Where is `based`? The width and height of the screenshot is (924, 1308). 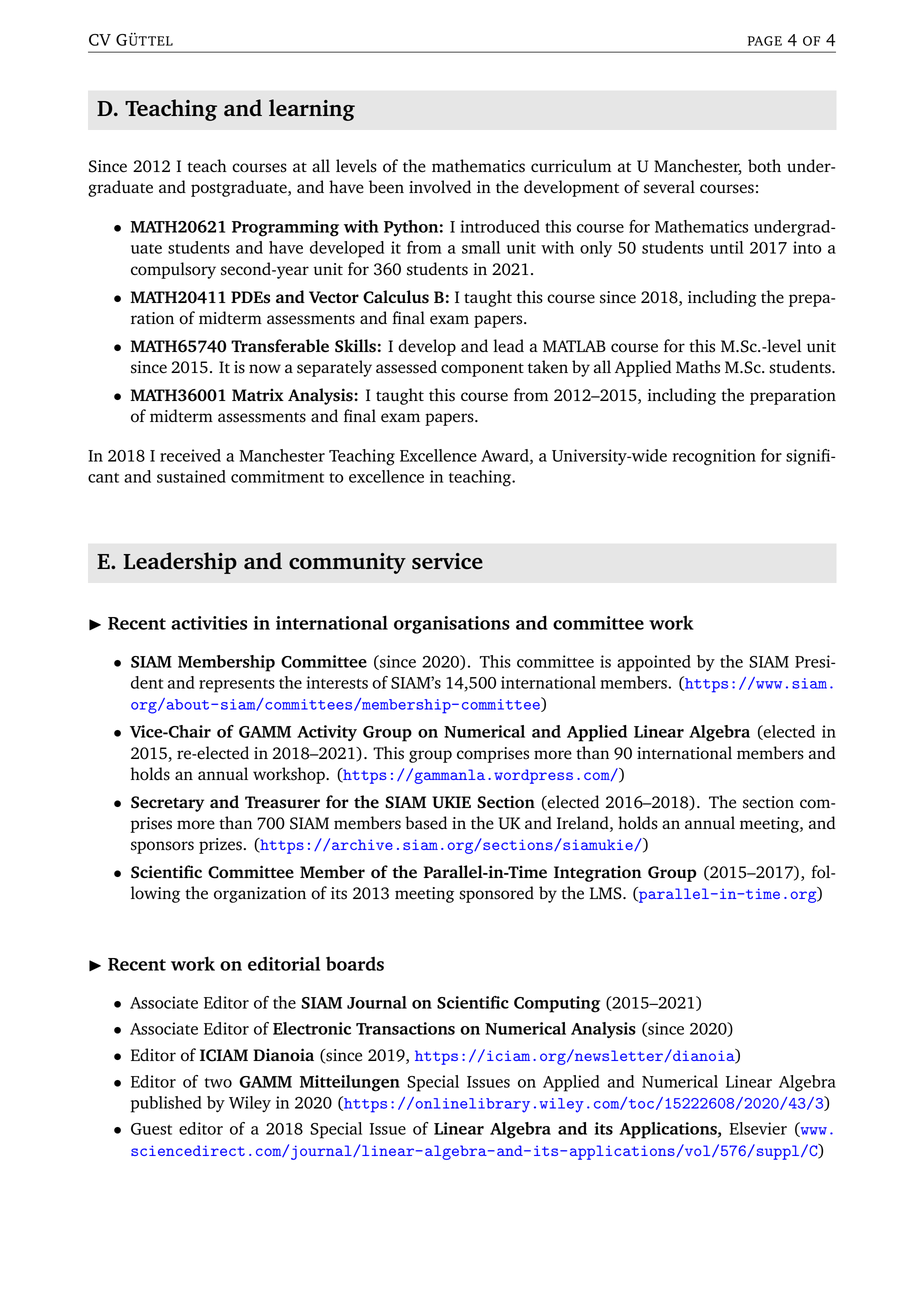 based is located at coordinates (426, 823).
